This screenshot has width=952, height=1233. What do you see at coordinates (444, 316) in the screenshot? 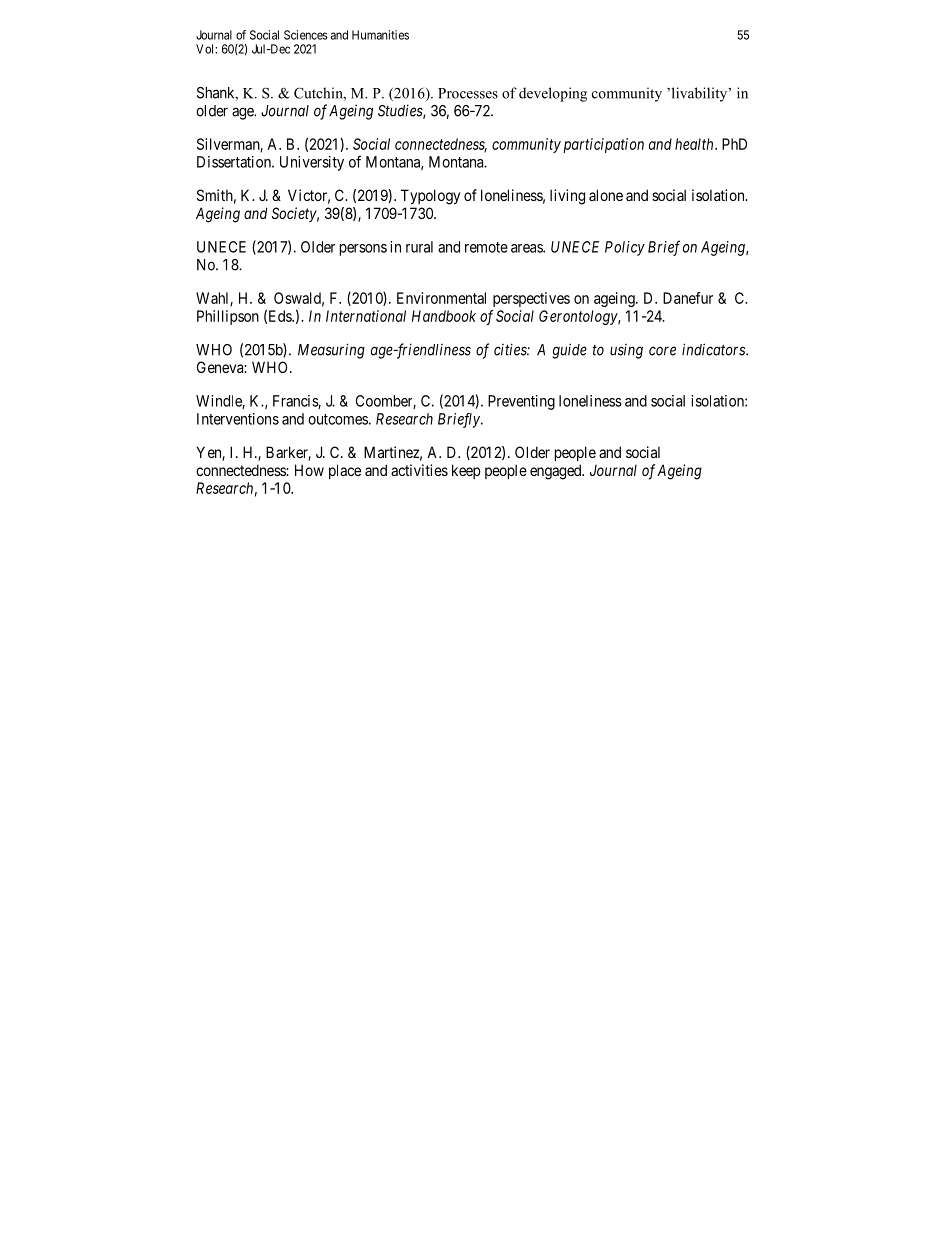
I see `Handbook` at bounding box center [444, 316].
